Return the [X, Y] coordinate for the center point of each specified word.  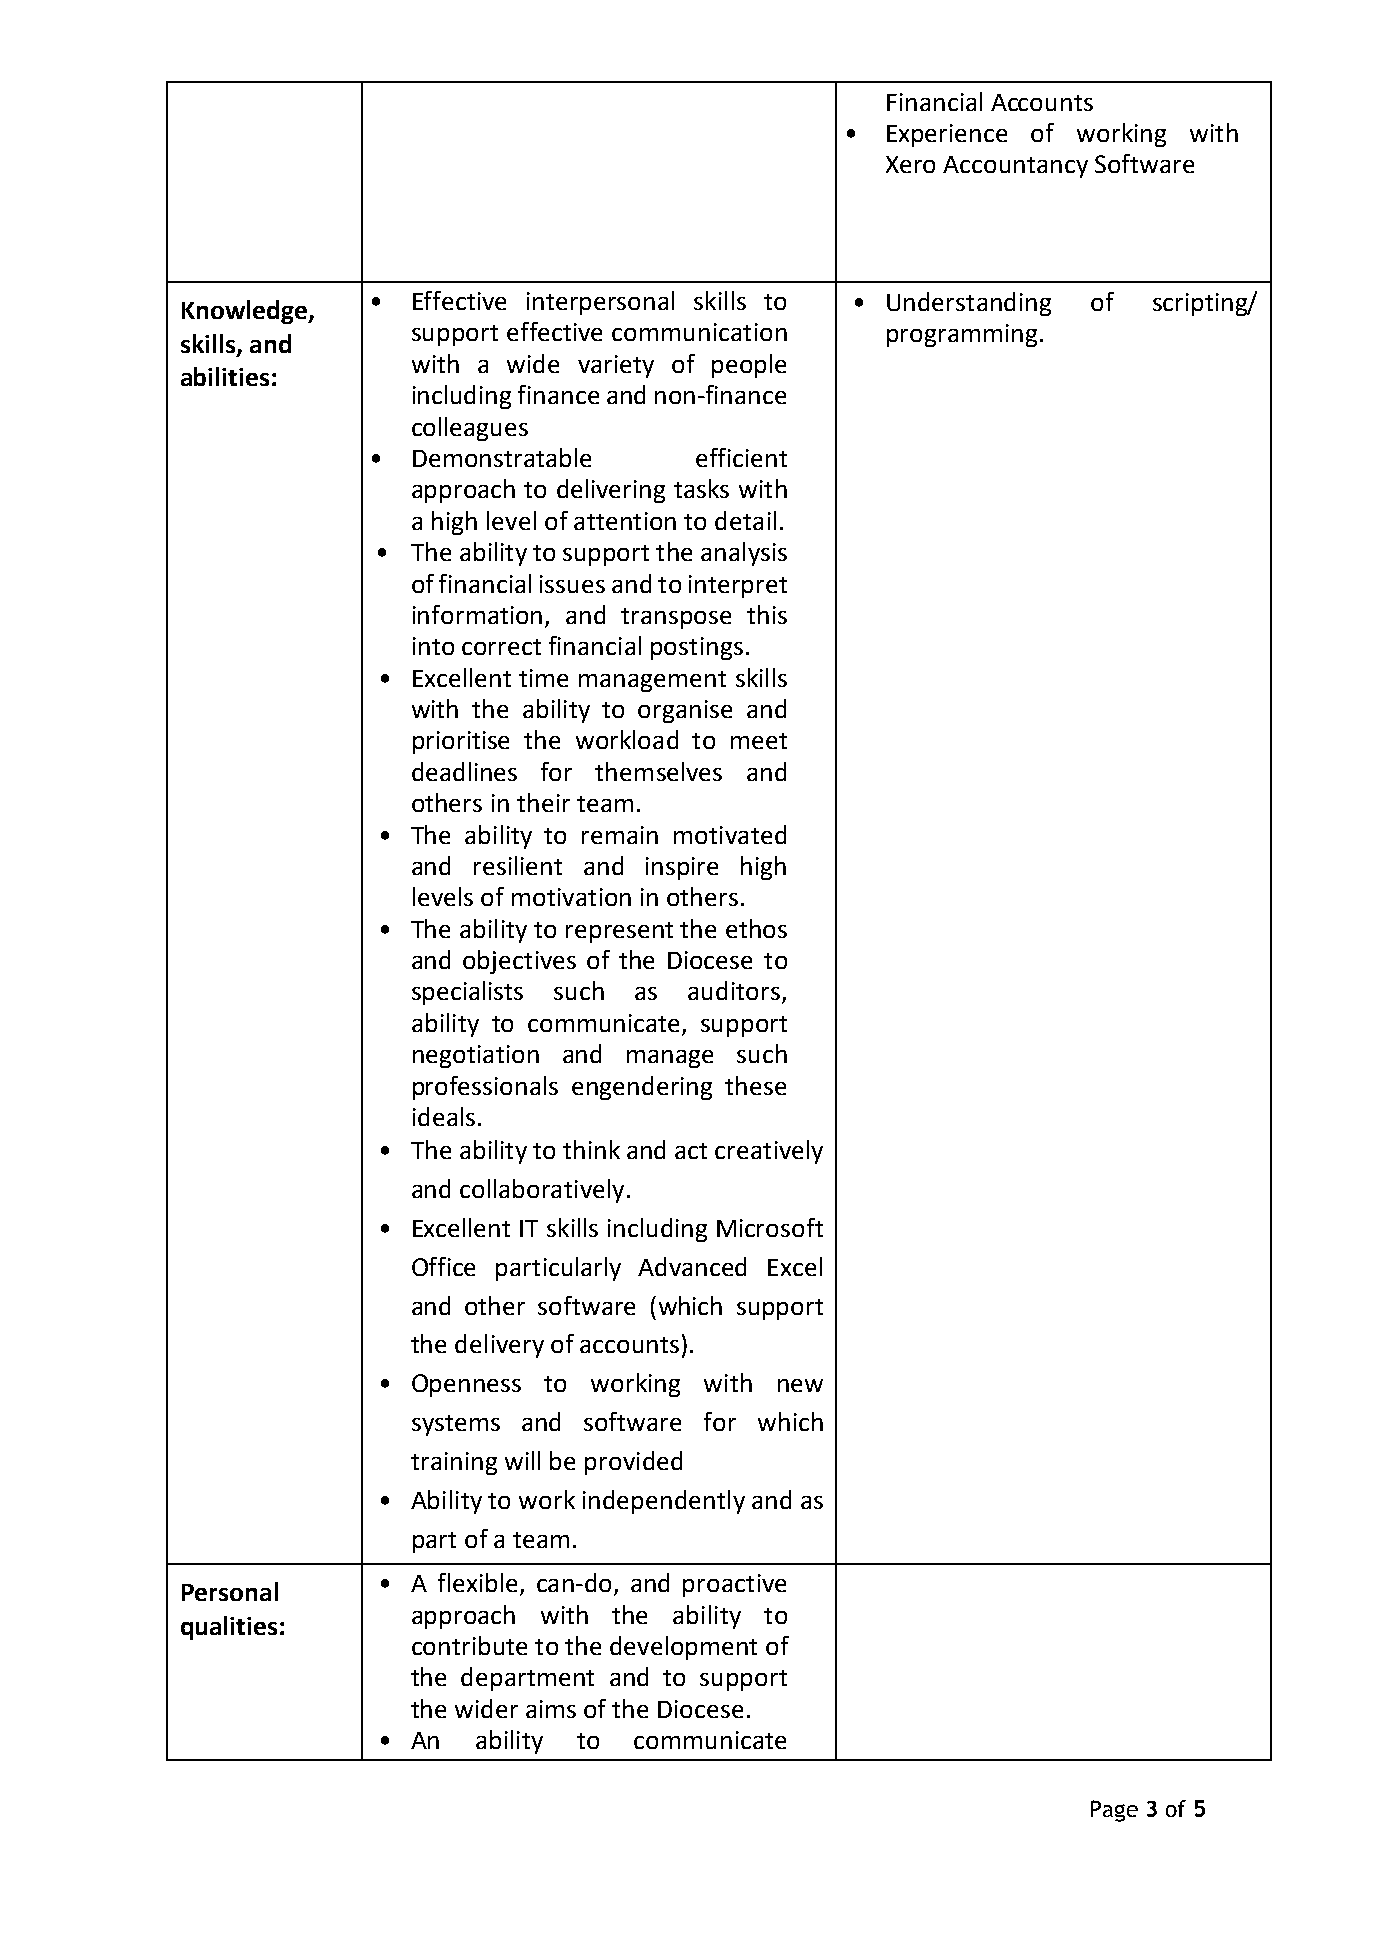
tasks [701, 488]
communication [699, 332]
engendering [642, 1088]
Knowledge [246, 312]
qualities [229, 1628]
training [454, 1463]
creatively [769, 1152]
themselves [658, 771]
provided [633, 1463]
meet [759, 741]
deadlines [464, 771]
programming [962, 335]
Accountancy [1015, 167]
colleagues [470, 429]
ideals [444, 1116]
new [800, 1385]
